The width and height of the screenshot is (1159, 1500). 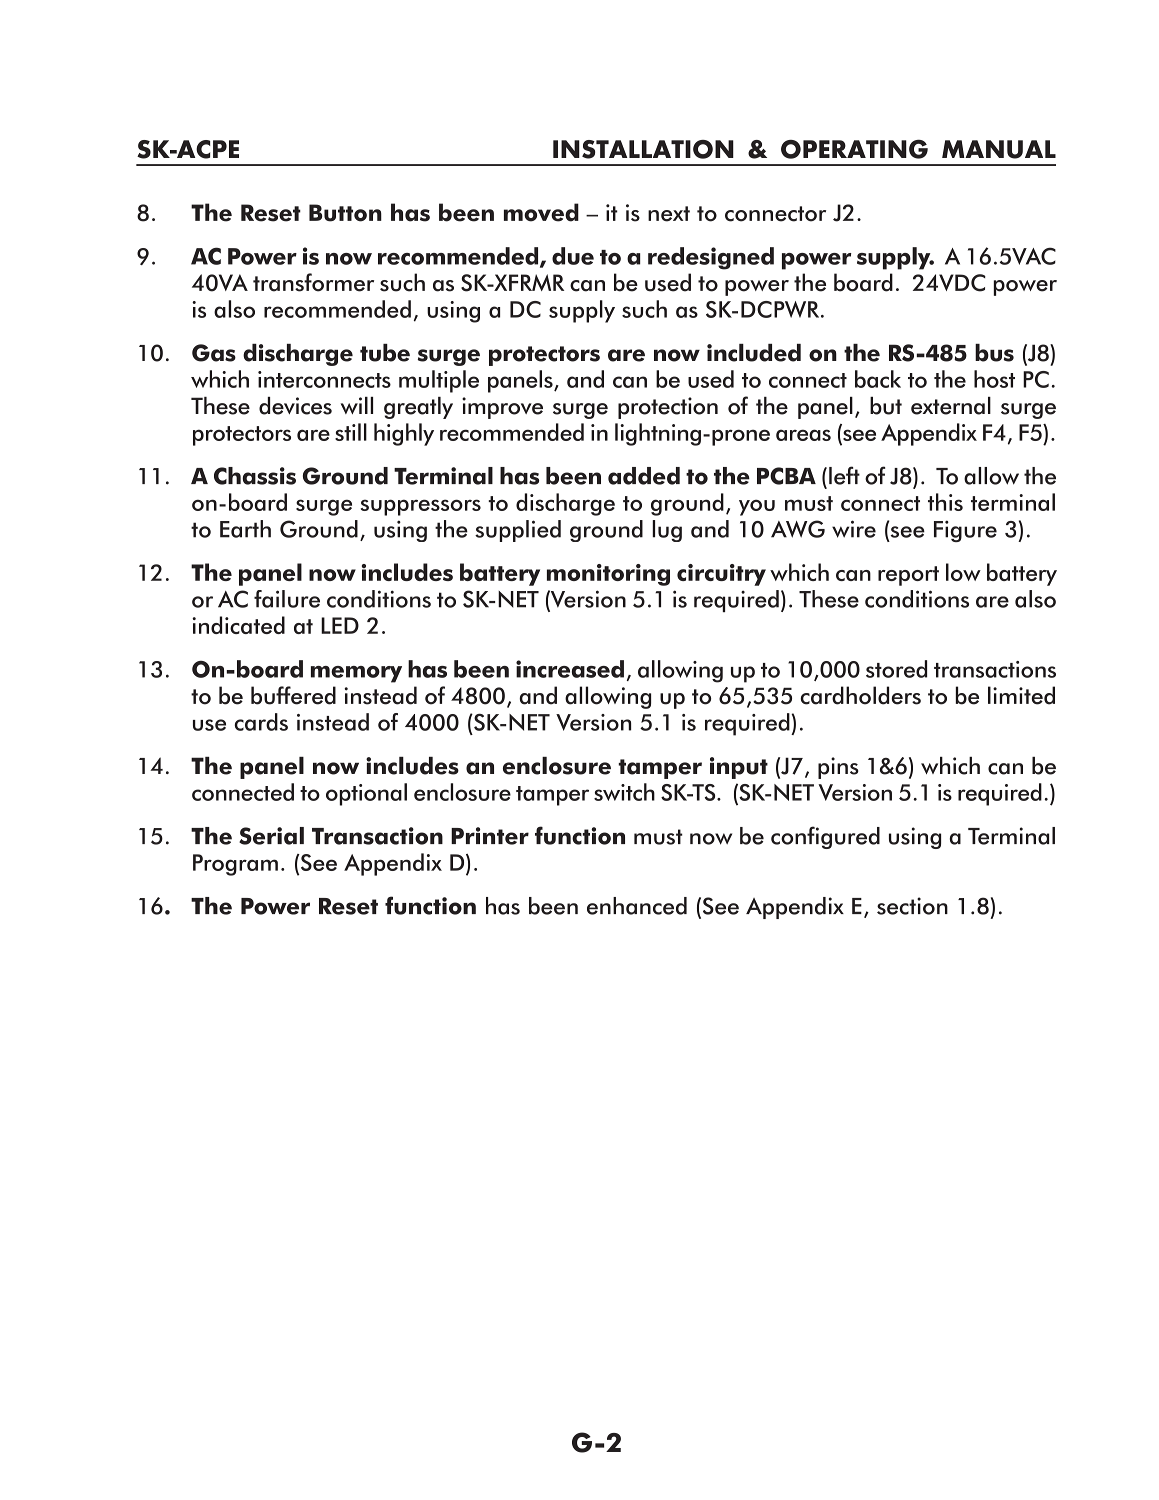 What do you see at coordinates (637, 906) in the screenshot?
I see `enhanced` at bounding box center [637, 906].
